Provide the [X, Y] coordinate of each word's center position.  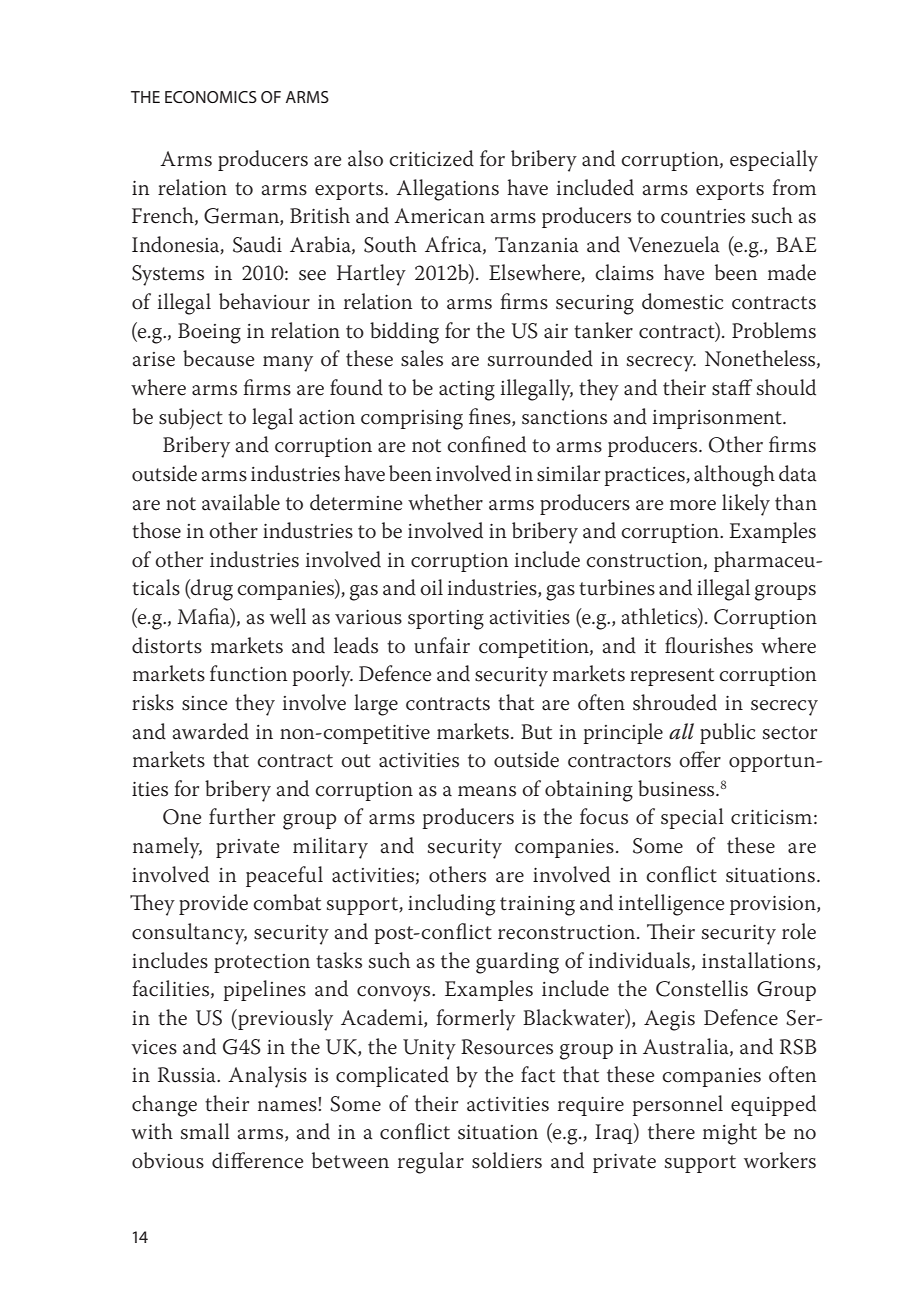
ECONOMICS [211, 97]
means [487, 791]
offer [700, 759]
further [242, 816]
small [205, 1131]
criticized [431, 158]
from [794, 187]
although [734, 476]
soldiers [507, 1160]
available [241, 502]
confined [486, 444]
